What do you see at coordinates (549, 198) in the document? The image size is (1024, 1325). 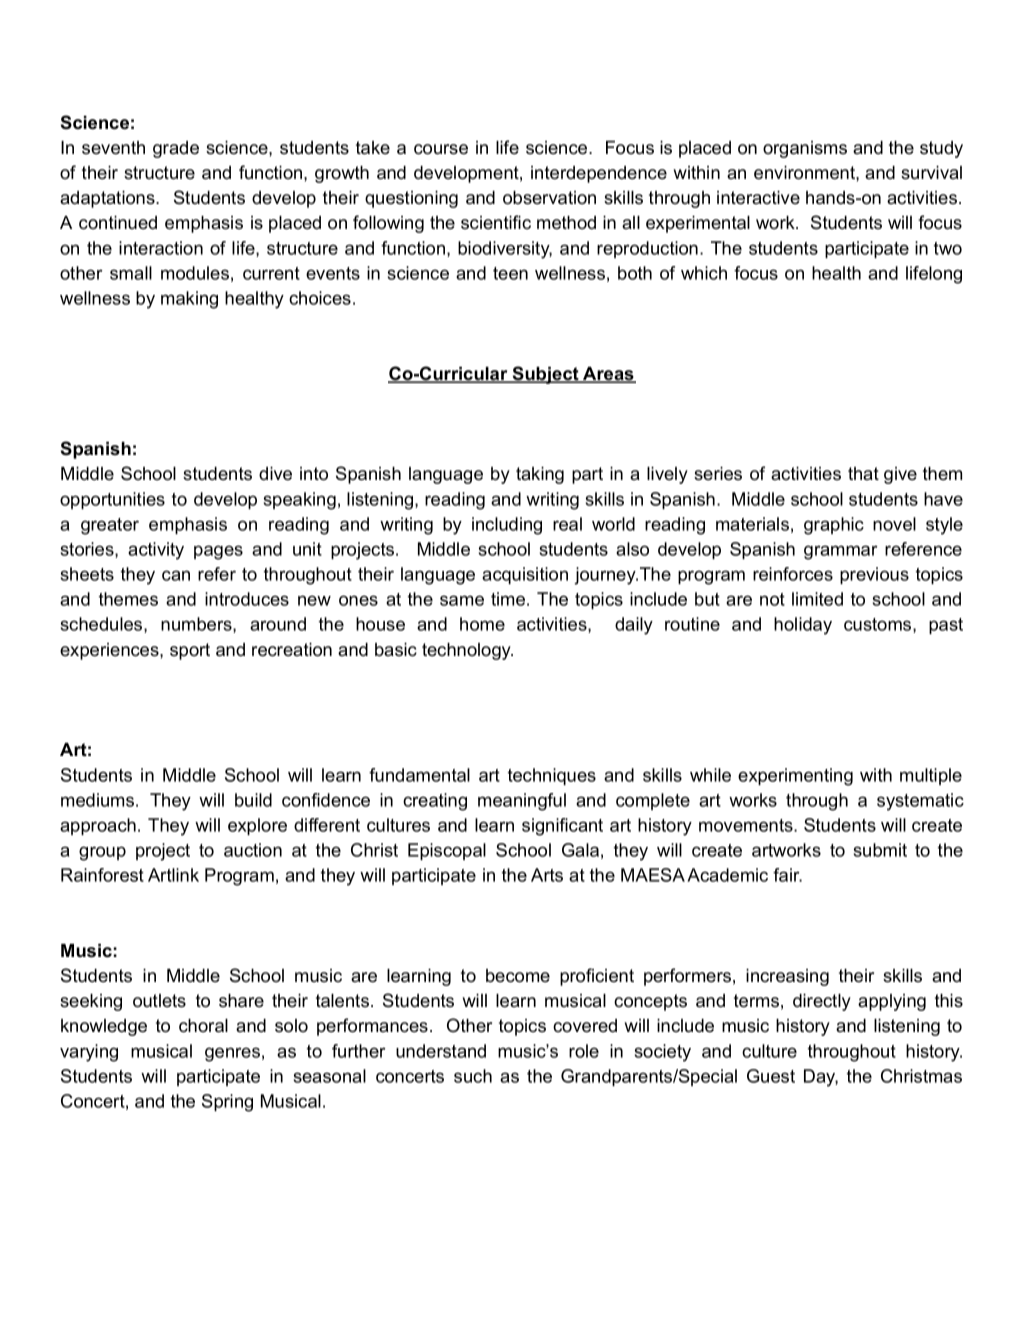 I see `observation` at bounding box center [549, 198].
